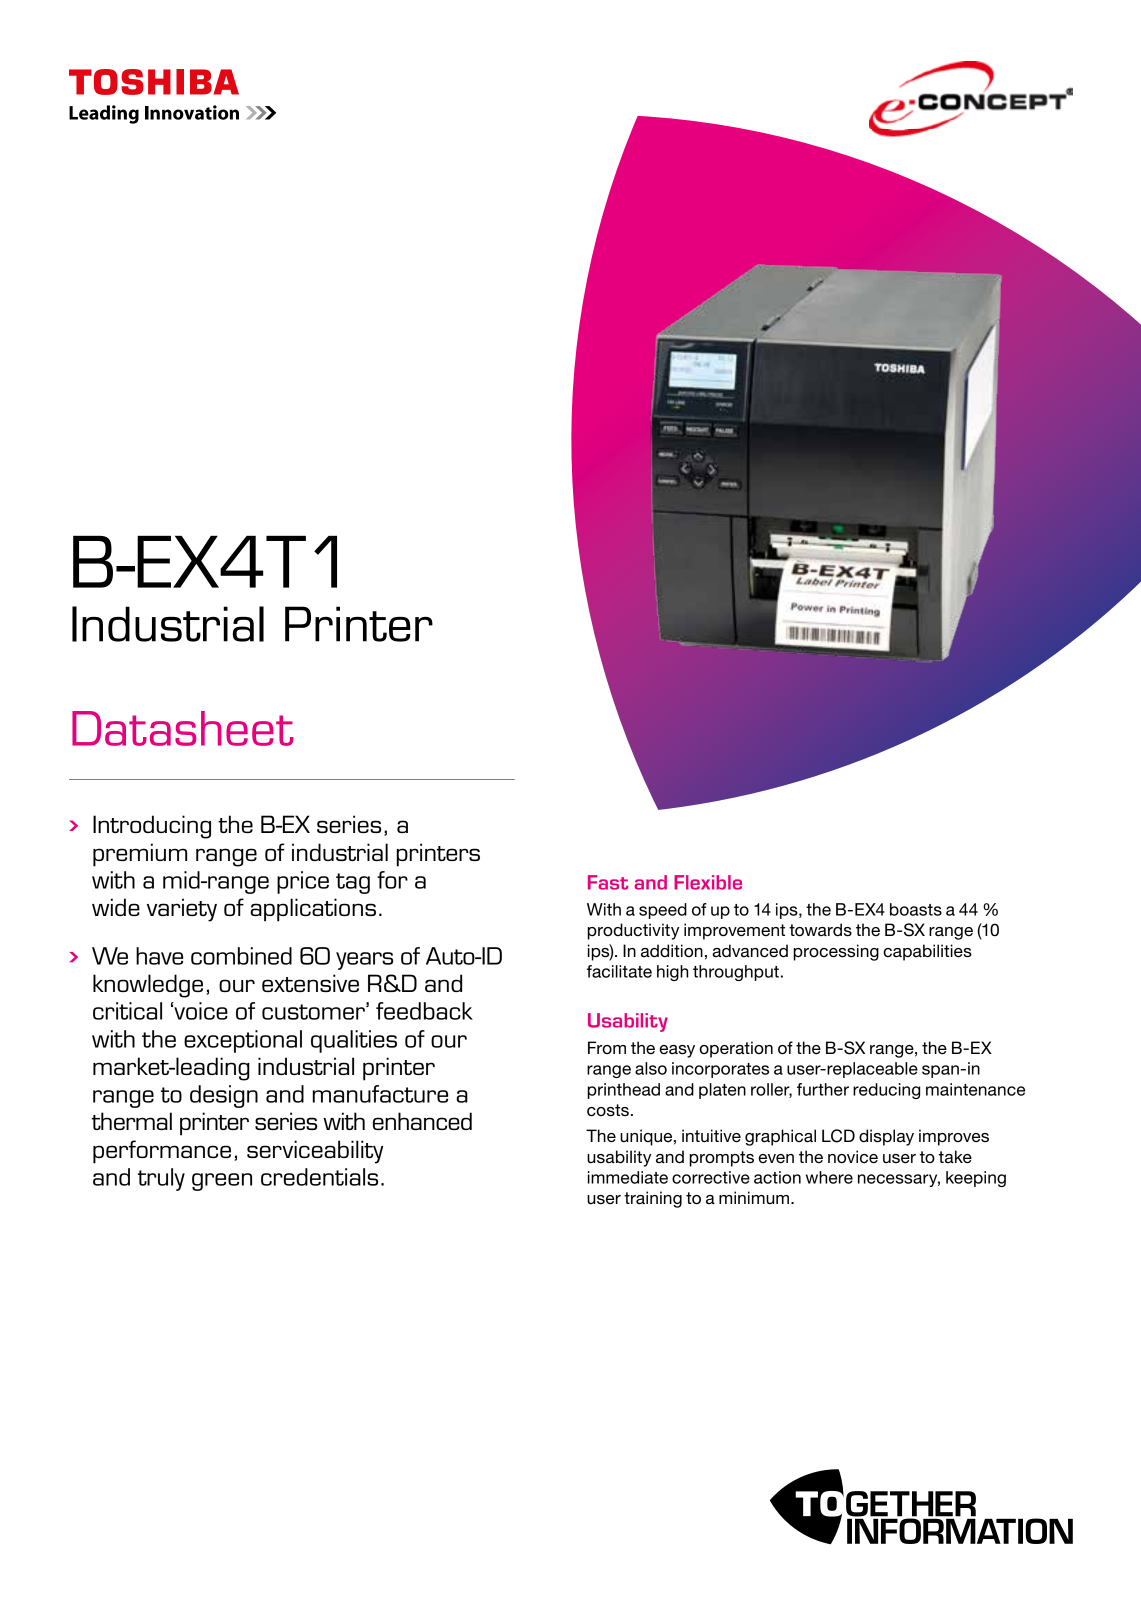 The width and height of the document is (1141, 1614). Describe the element at coordinates (708, 882) in the document. I see `Flexible` at that location.
